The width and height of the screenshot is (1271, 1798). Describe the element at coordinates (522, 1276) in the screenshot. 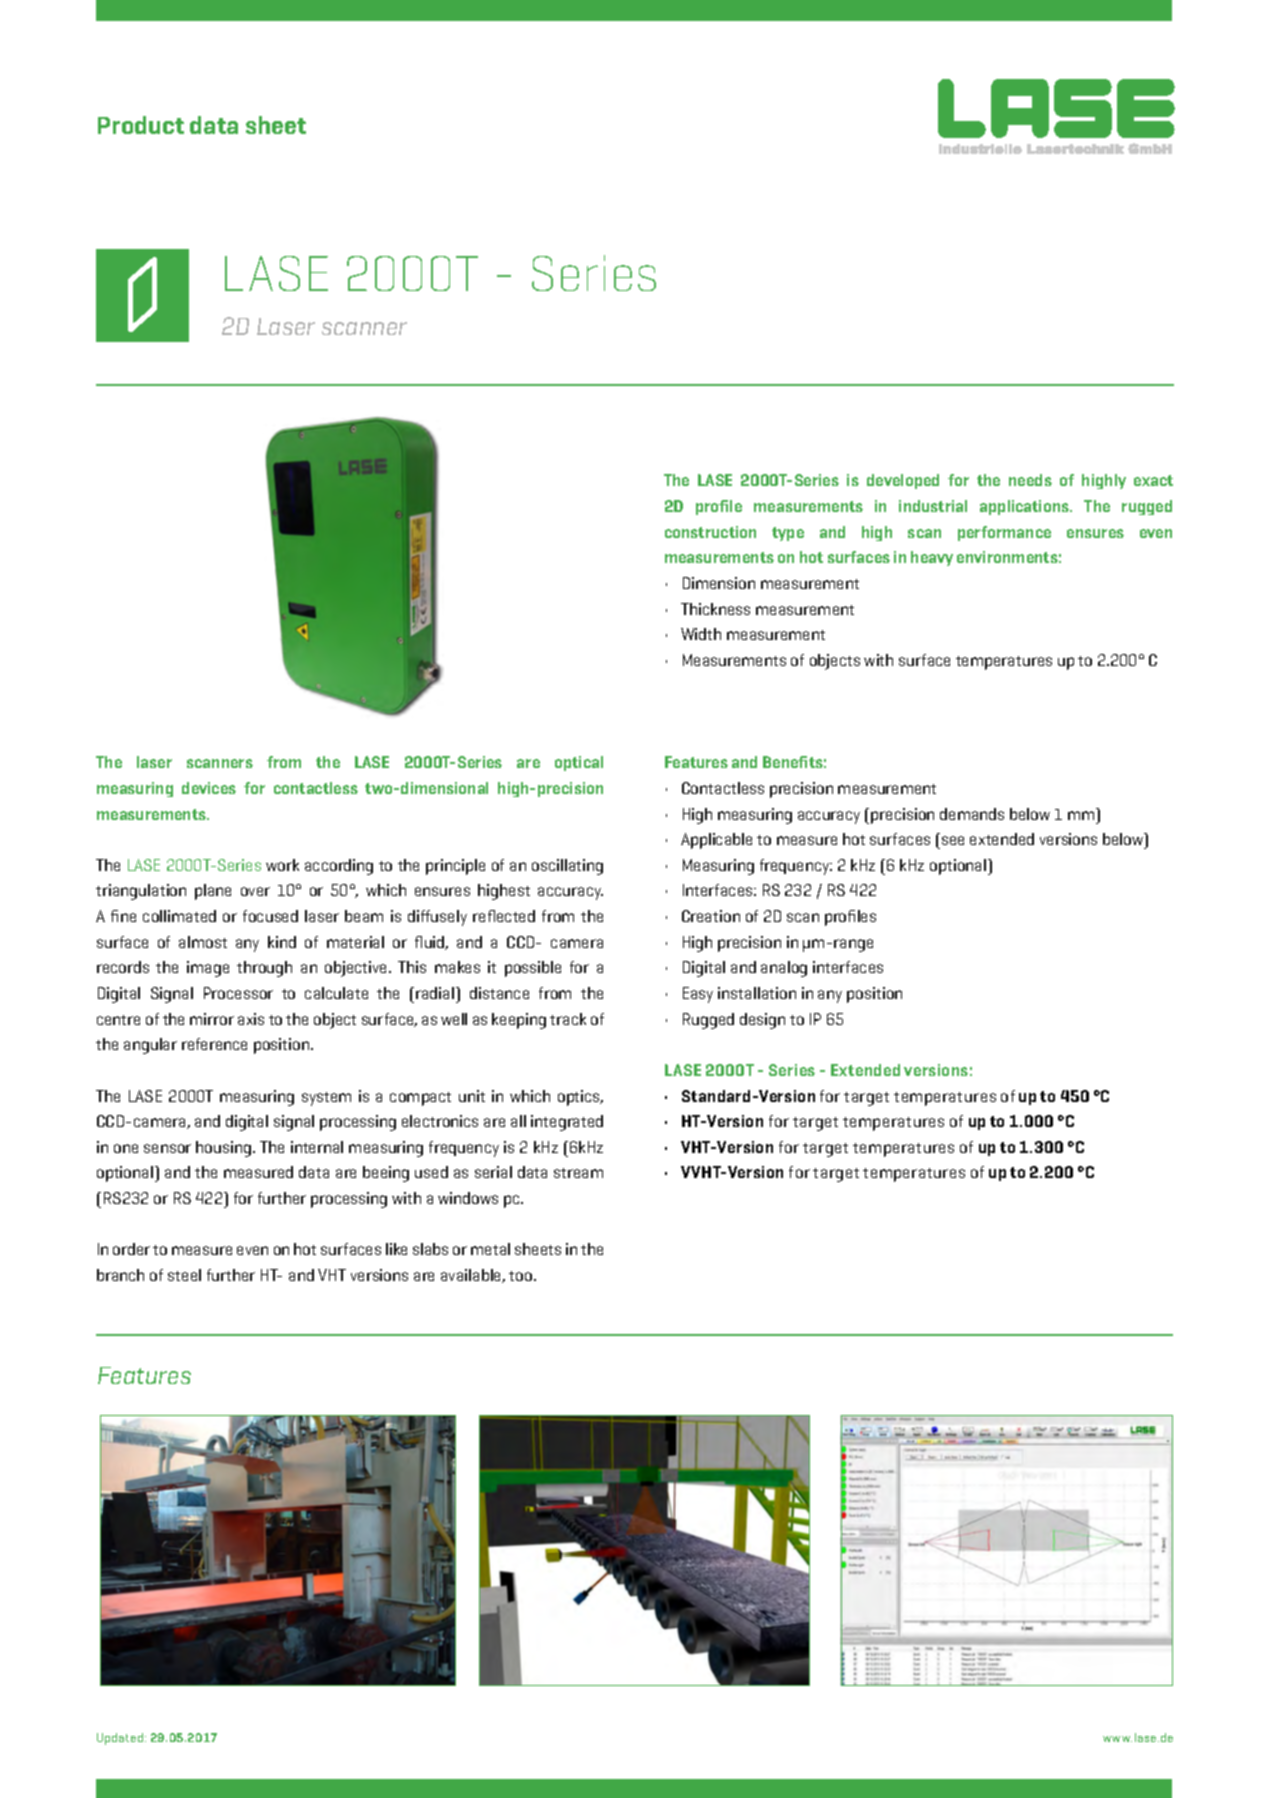

I see `too` at that location.
